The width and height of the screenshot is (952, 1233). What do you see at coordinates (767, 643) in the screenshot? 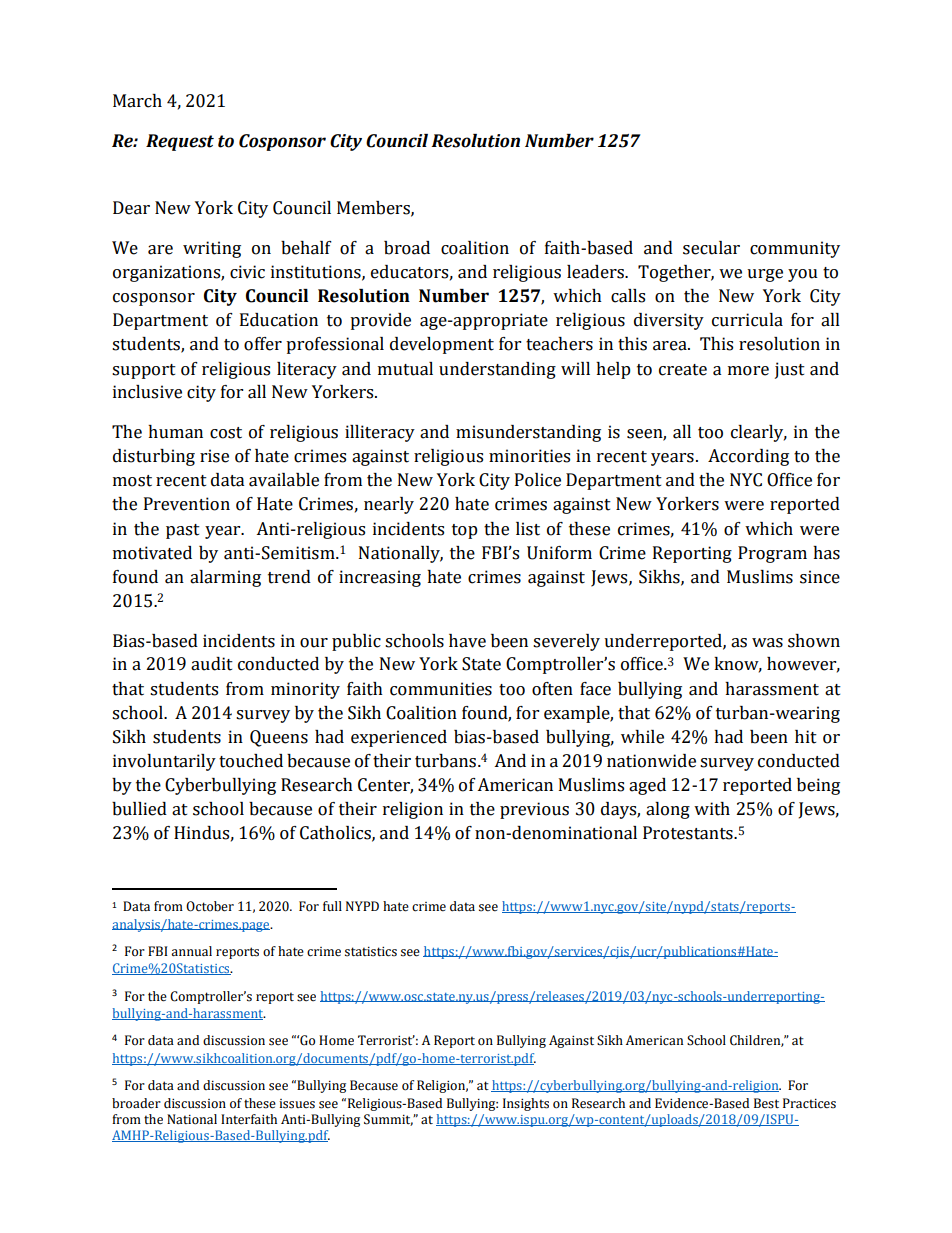
I see `was` at bounding box center [767, 643].
